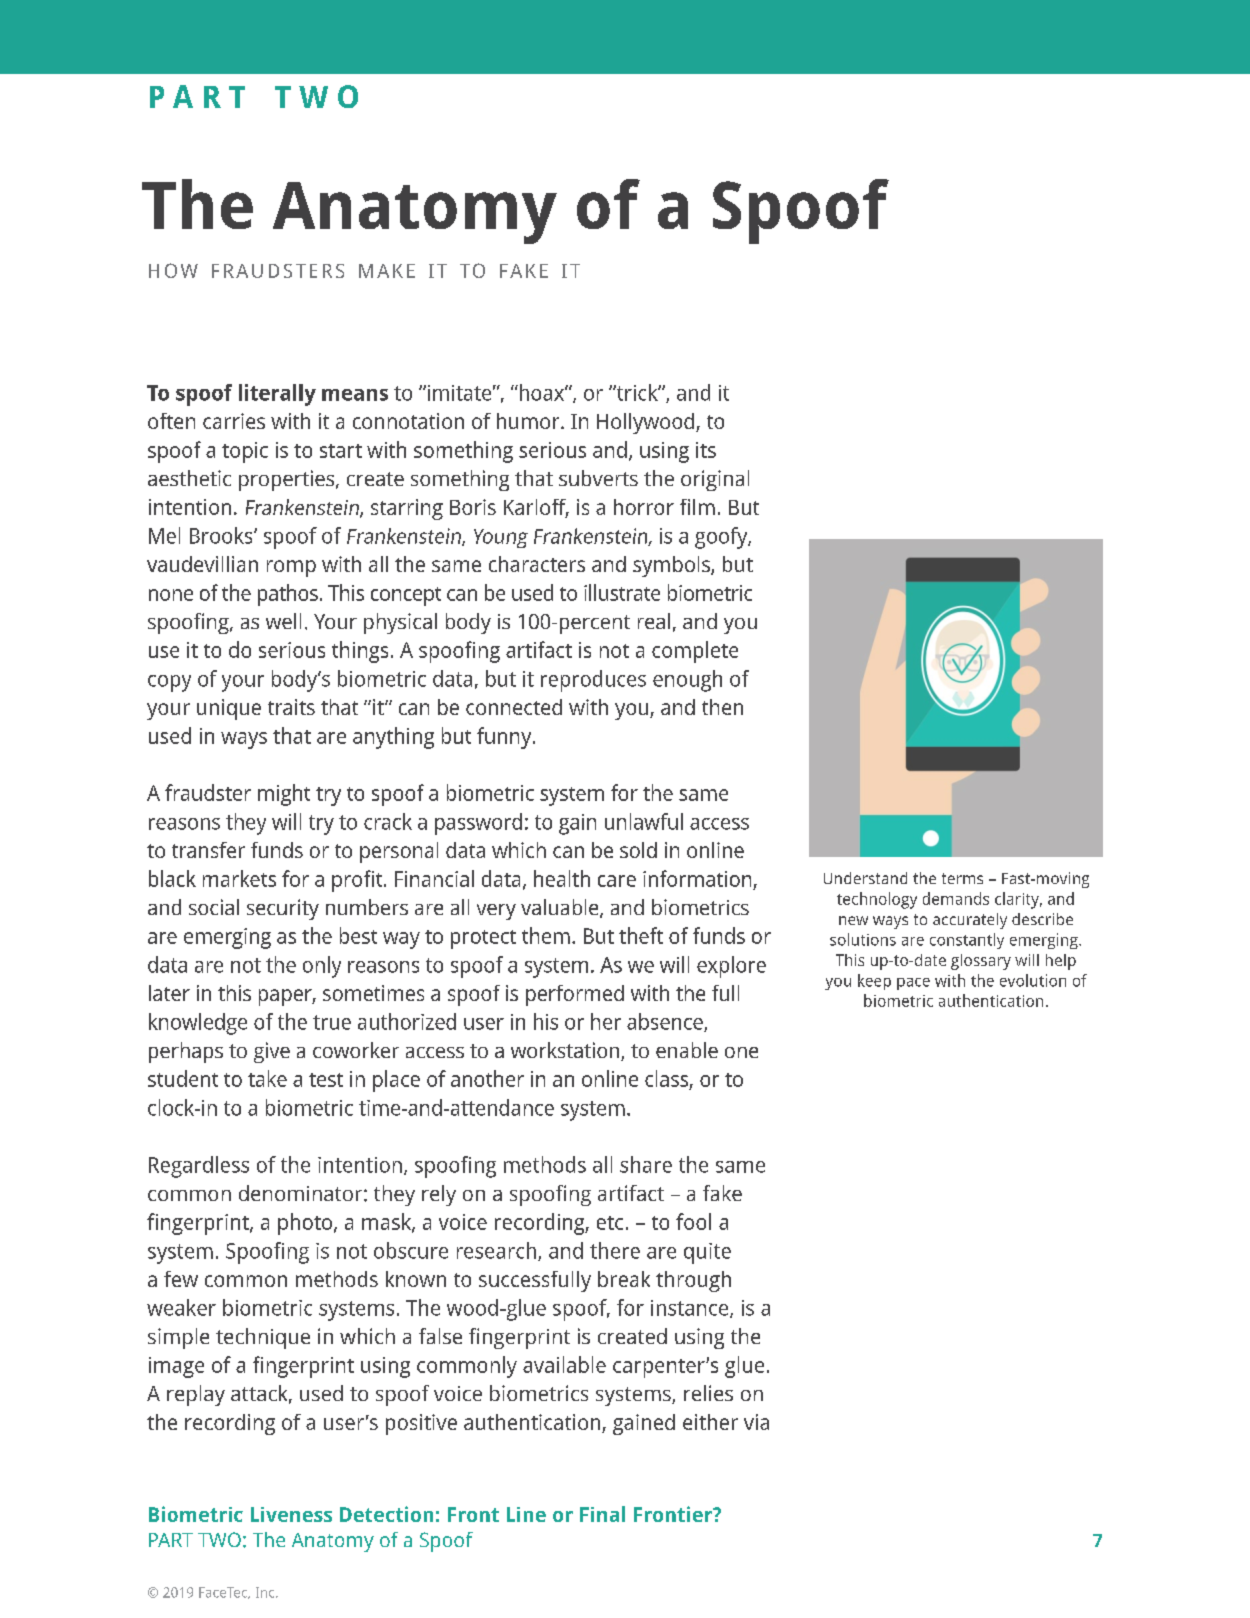 The width and height of the screenshot is (1250, 1618). Describe the element at coordinates (756, 1422) in the screenshot. I see `via` at that location.
